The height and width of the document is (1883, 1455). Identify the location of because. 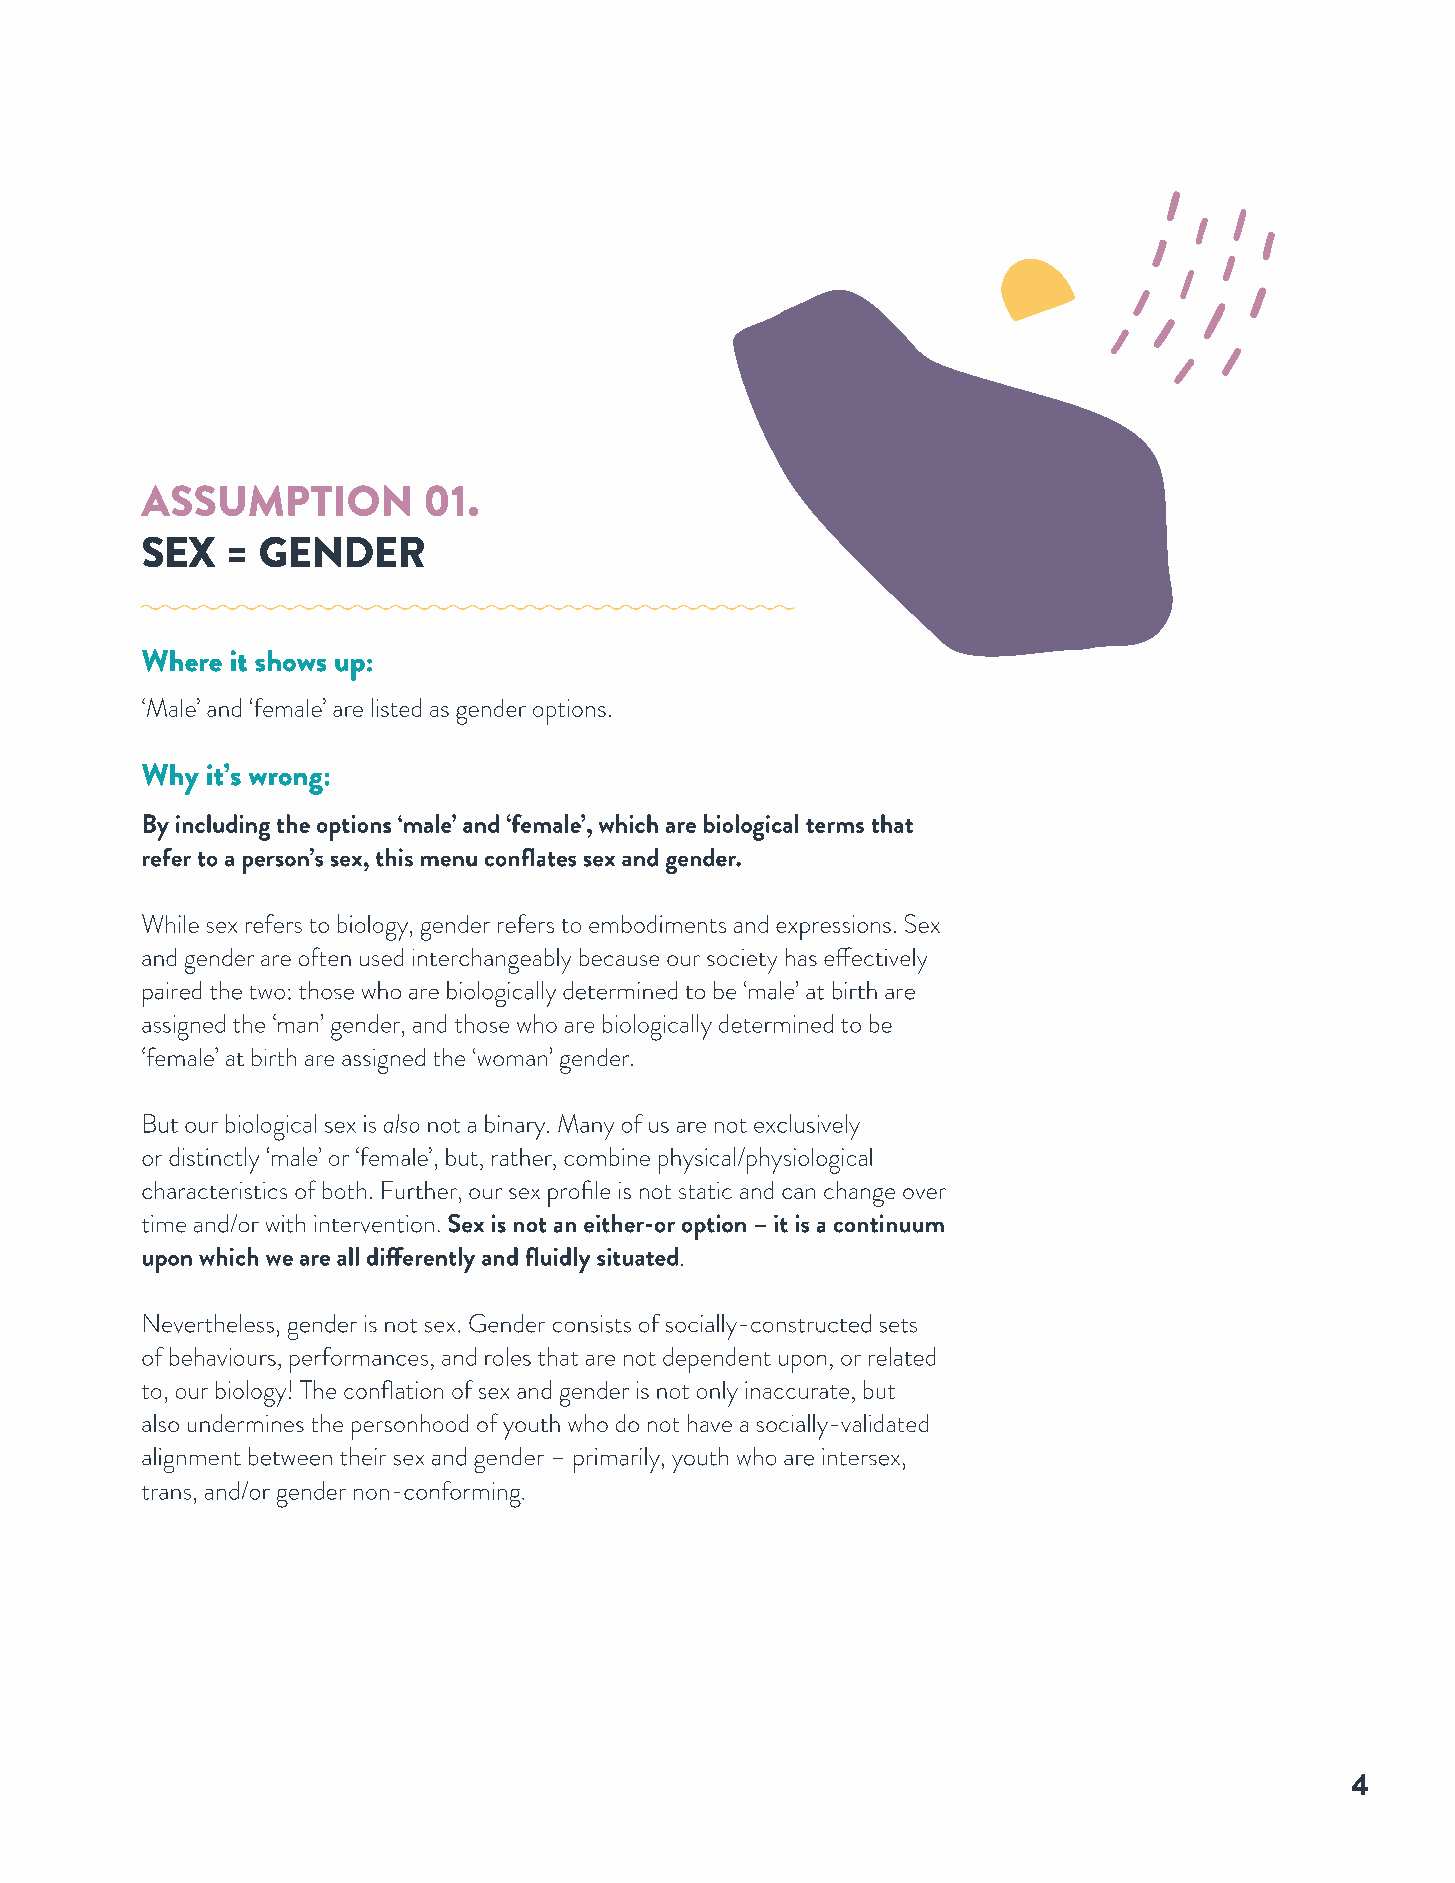
(619, 957).
